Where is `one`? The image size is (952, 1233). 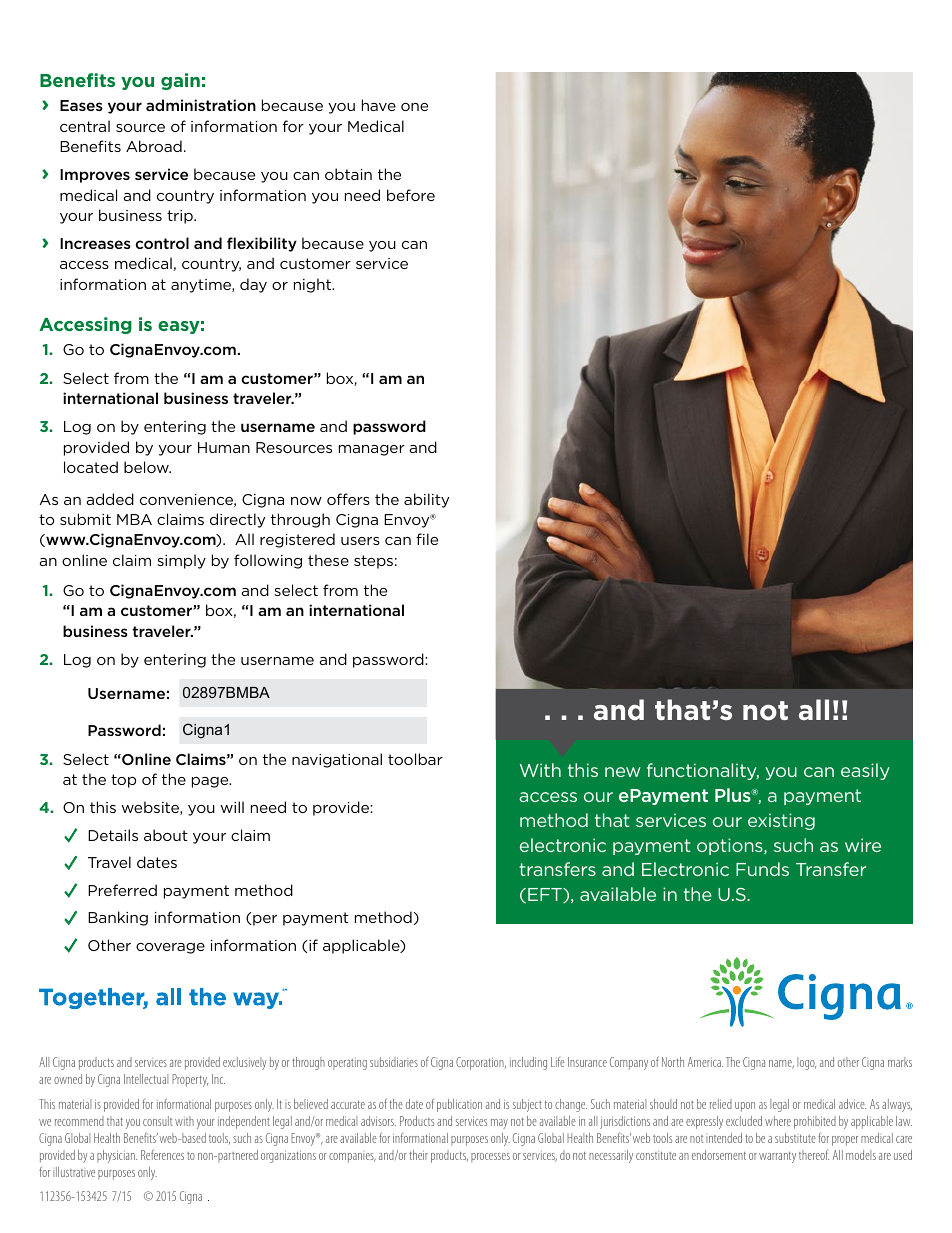
one is located at coordinates (414, 107).
